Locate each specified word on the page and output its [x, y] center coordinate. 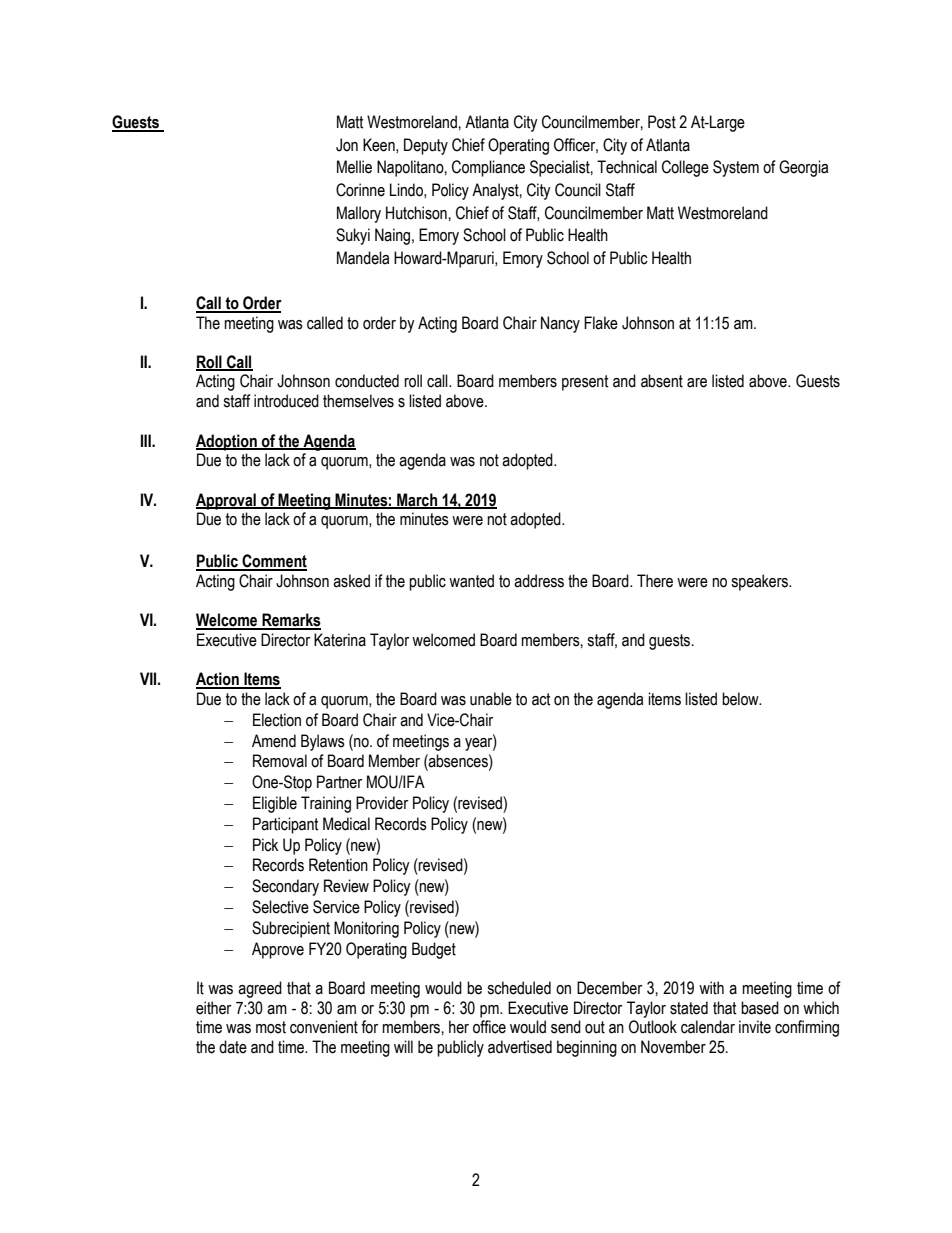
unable [491, 699]
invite [755, 1027]
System [736, 168]
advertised [520, 1047]
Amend [274, 741]
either [213, 1008]
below [741, 699]
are [697, 383]
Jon [347, 145]
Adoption [227, 442]
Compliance [488, 168]
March [417, 500]
